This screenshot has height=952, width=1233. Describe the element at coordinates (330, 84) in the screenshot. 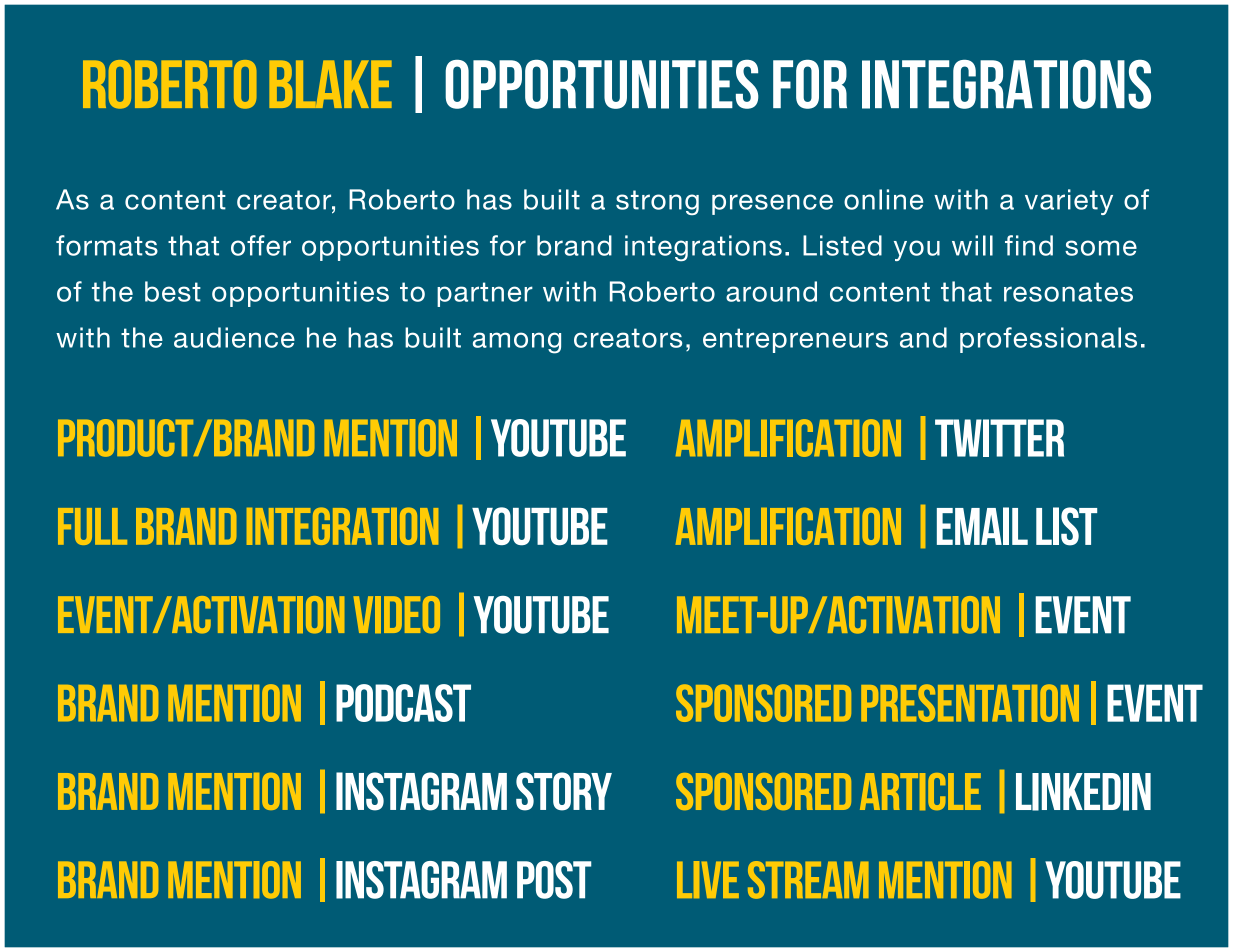

I see `BLAKE` at that location.
